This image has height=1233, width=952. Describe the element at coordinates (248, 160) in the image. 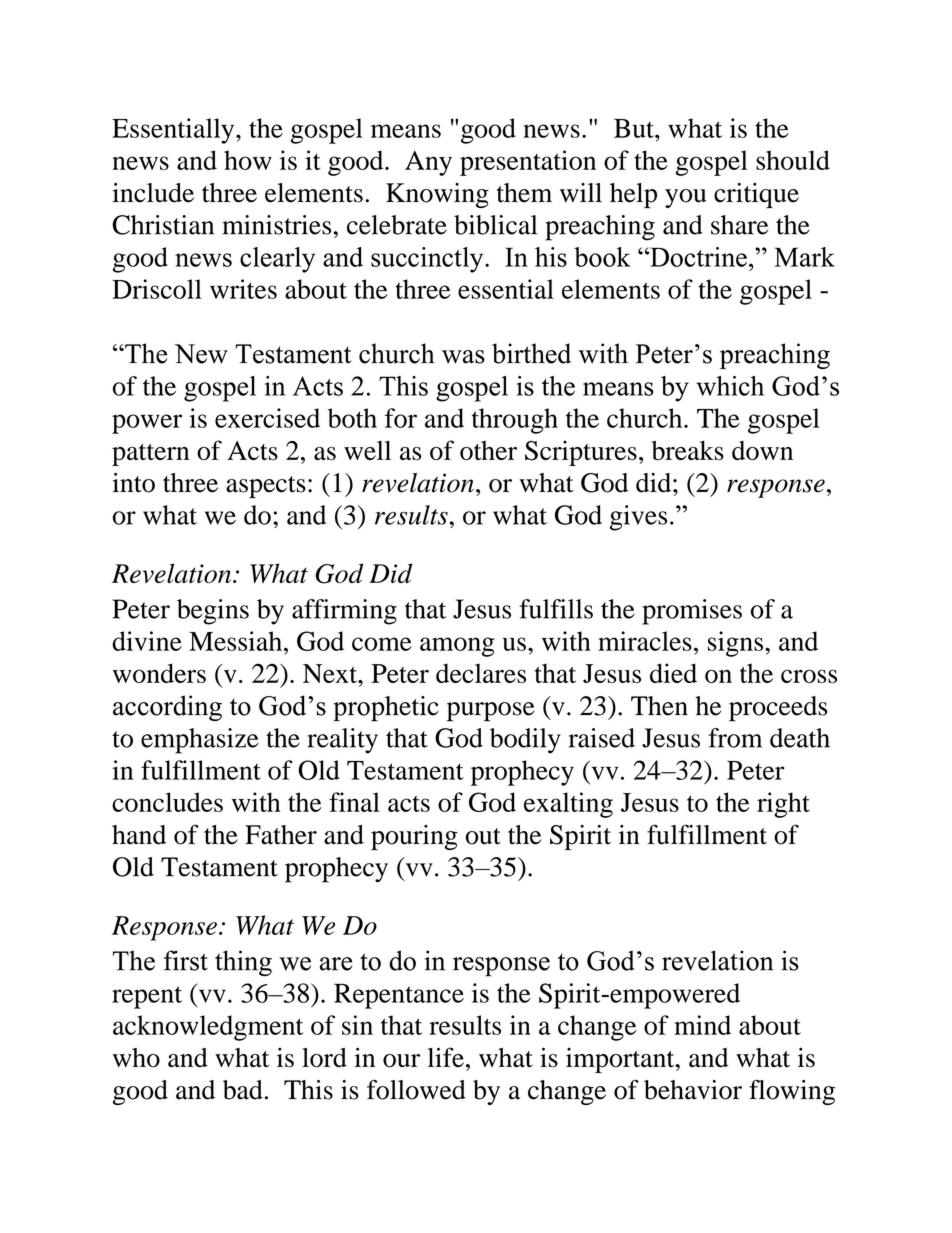

I see `how` at that location.
